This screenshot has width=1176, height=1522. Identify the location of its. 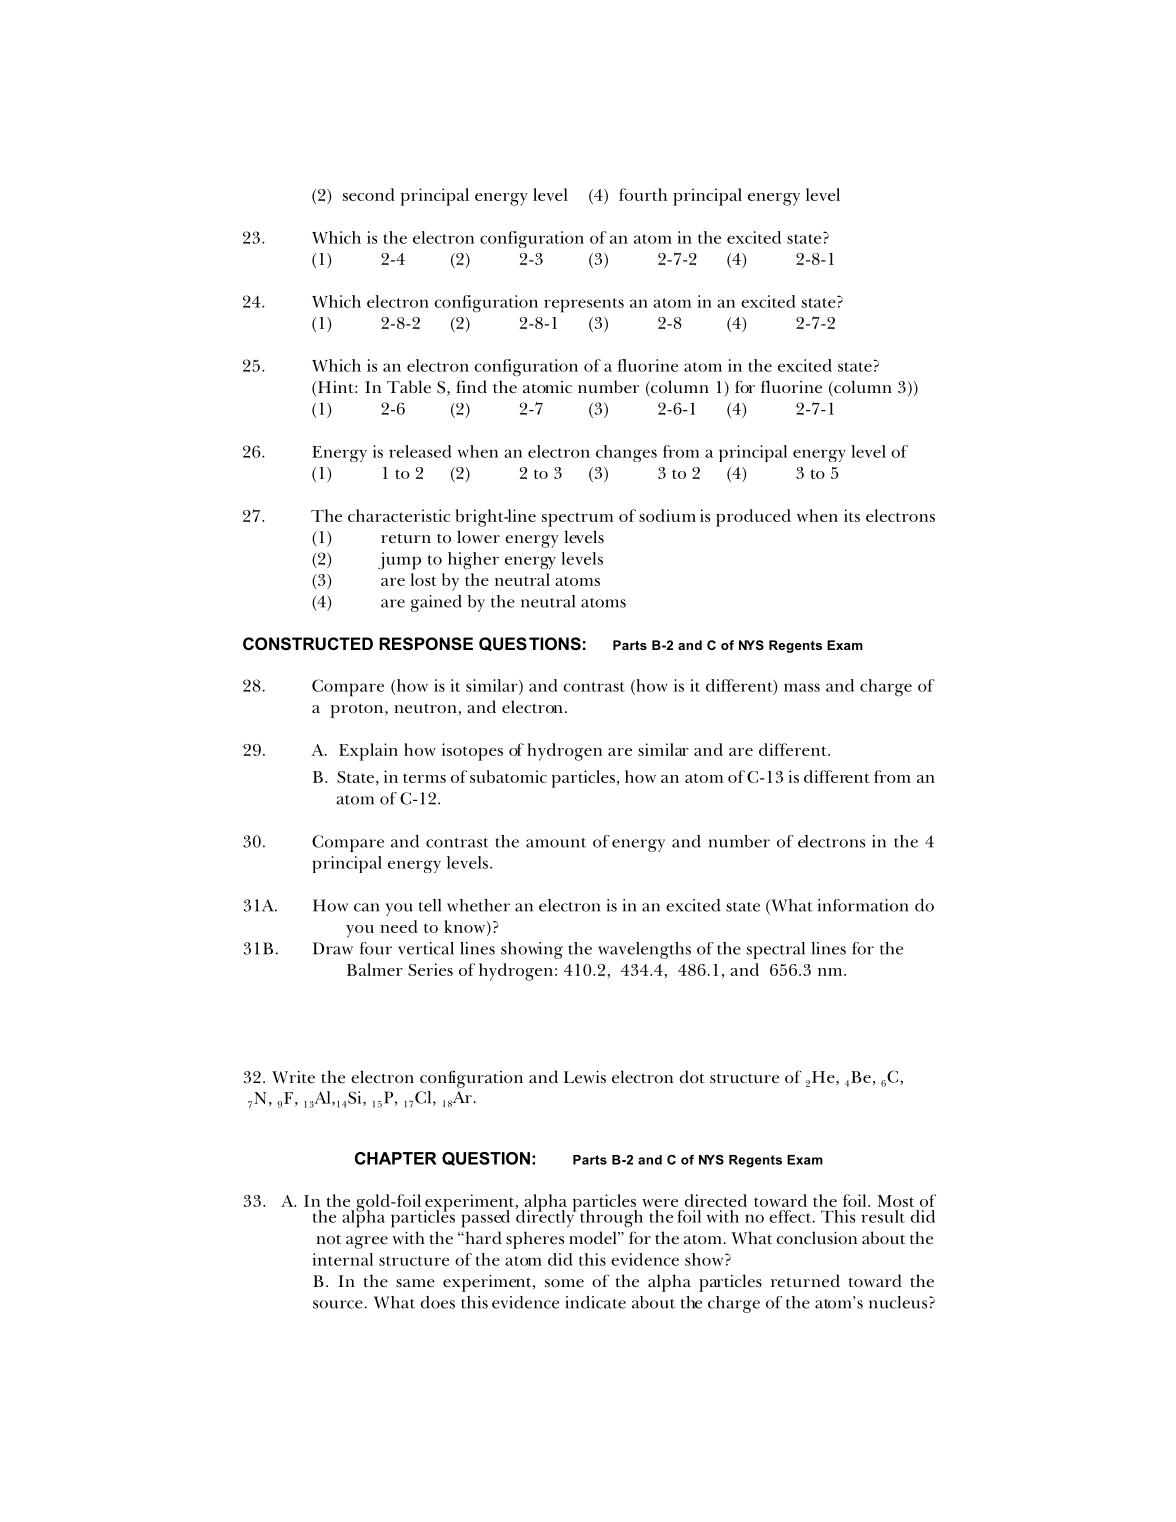
(852, 515).
